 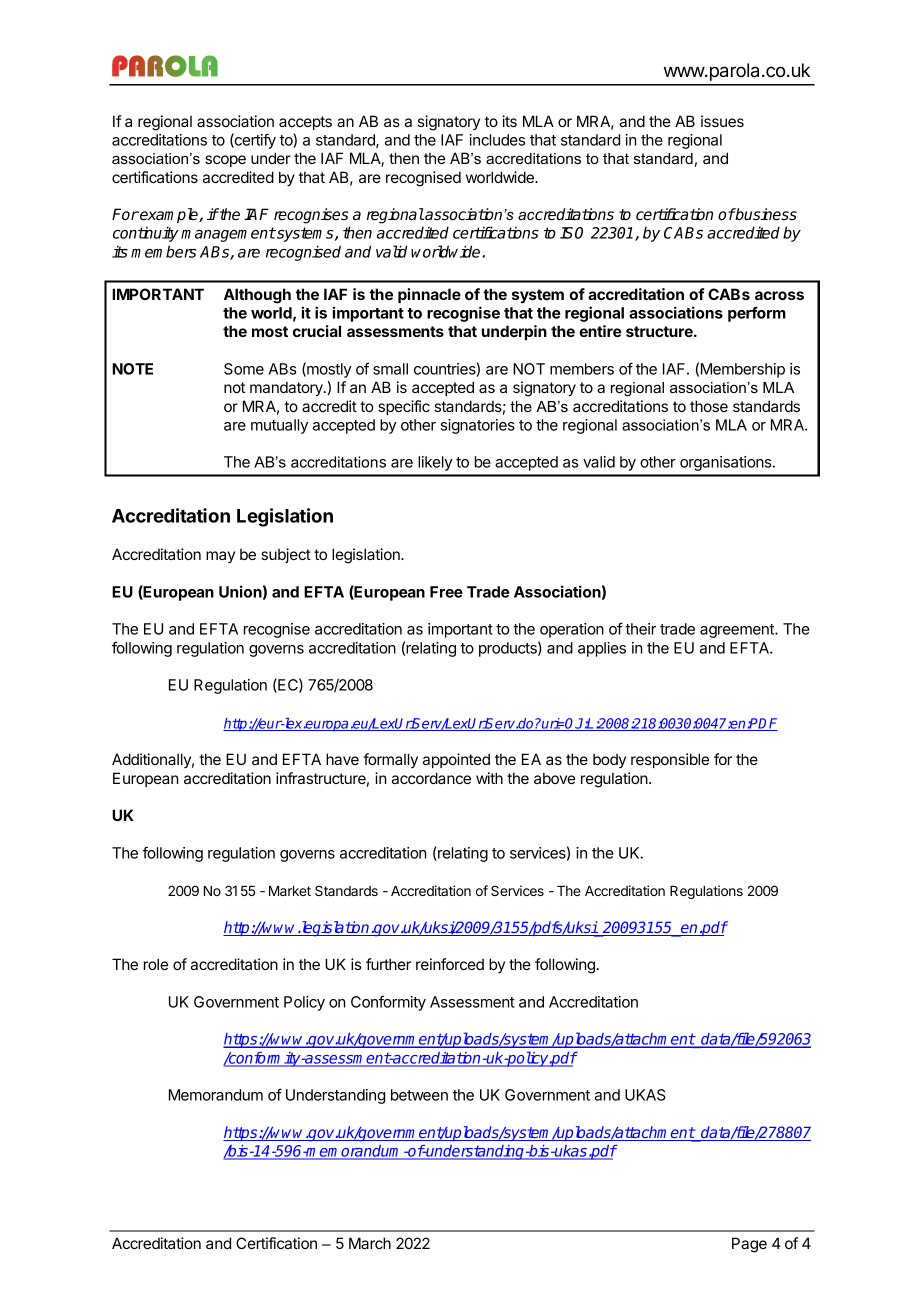 I want to click on appointed, so click(x=456, y=760).
